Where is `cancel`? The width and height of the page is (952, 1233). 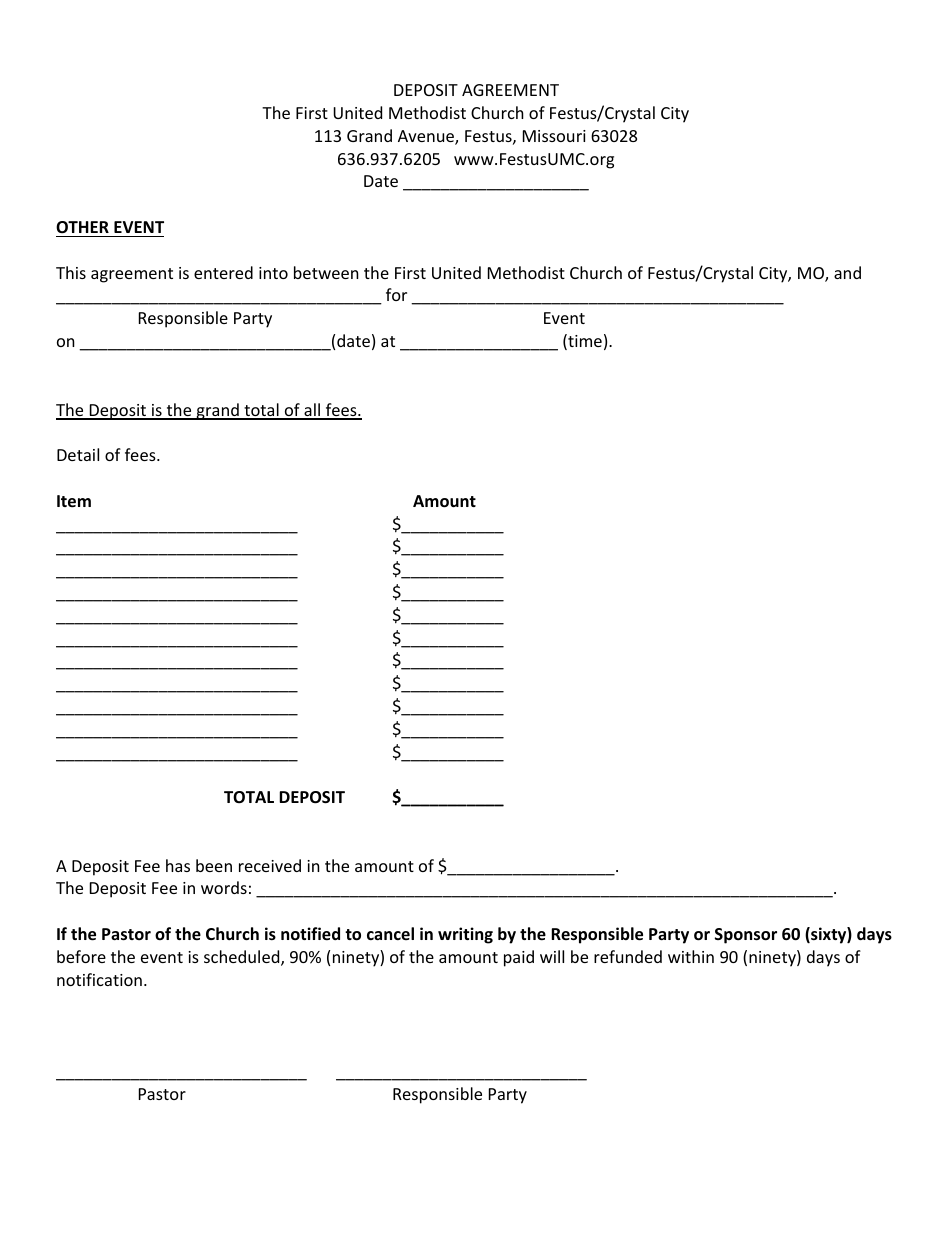
cancel is located at coordinates (390, 933).
